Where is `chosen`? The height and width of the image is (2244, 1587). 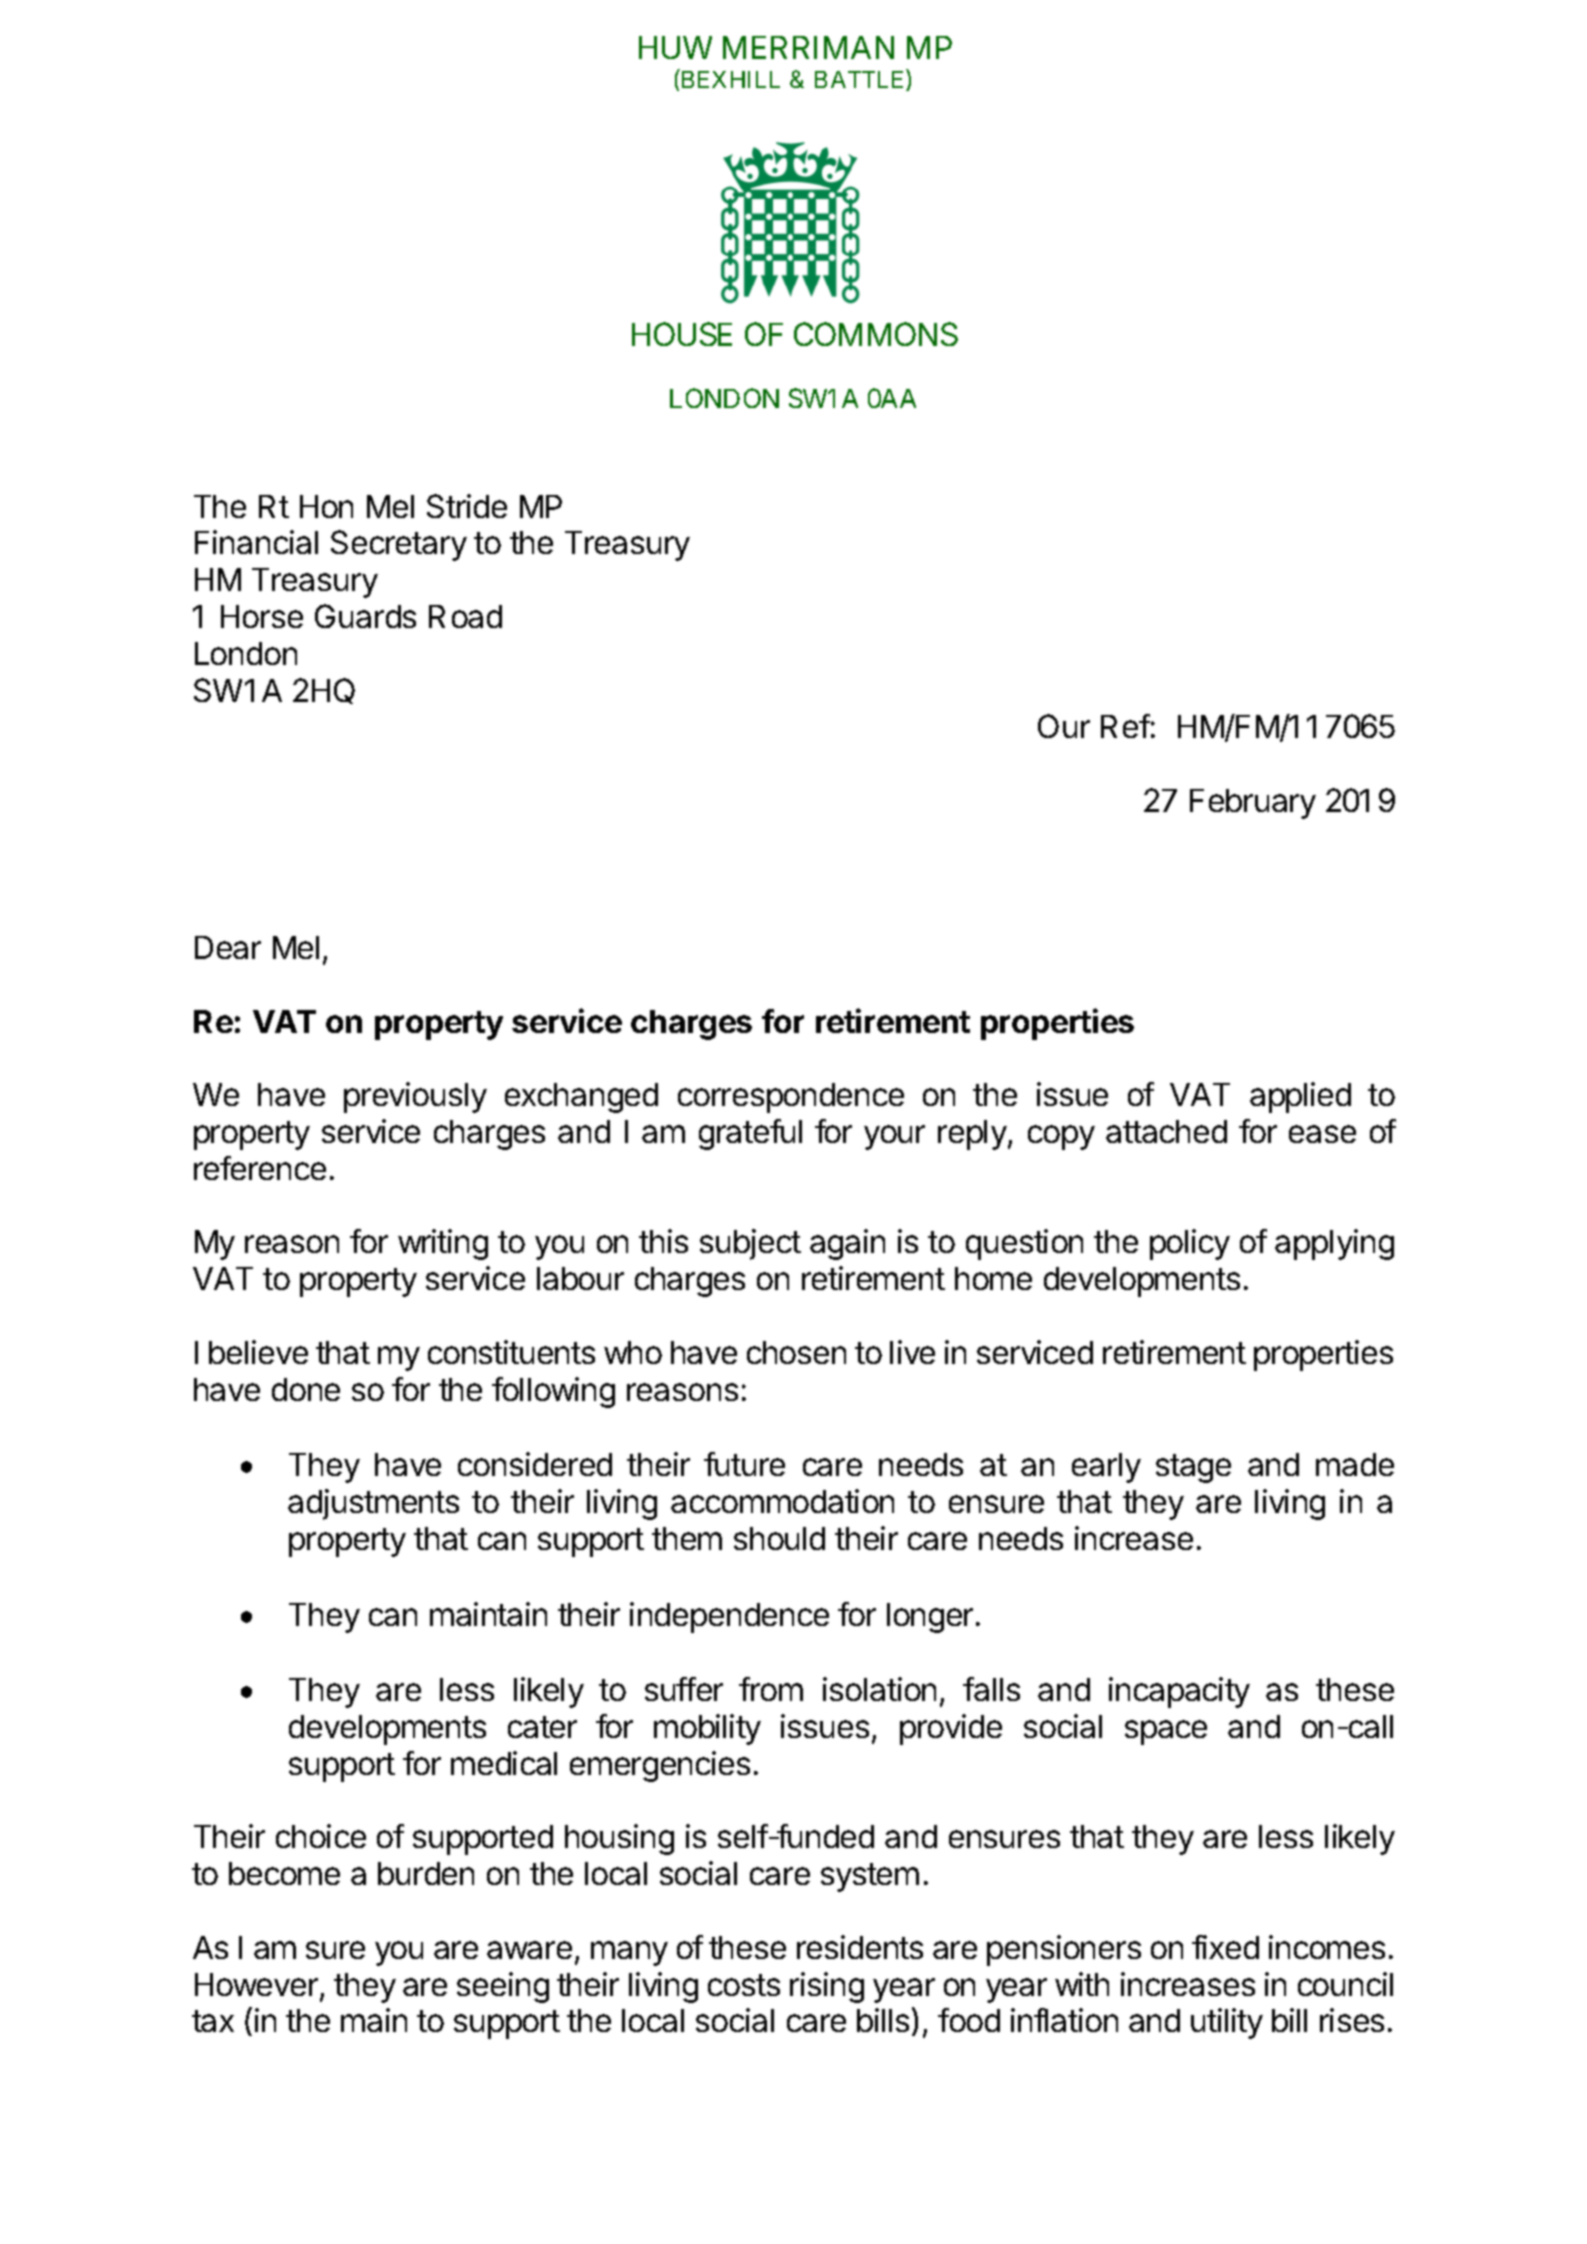
chosen is located at coordinates (796, 1352).
